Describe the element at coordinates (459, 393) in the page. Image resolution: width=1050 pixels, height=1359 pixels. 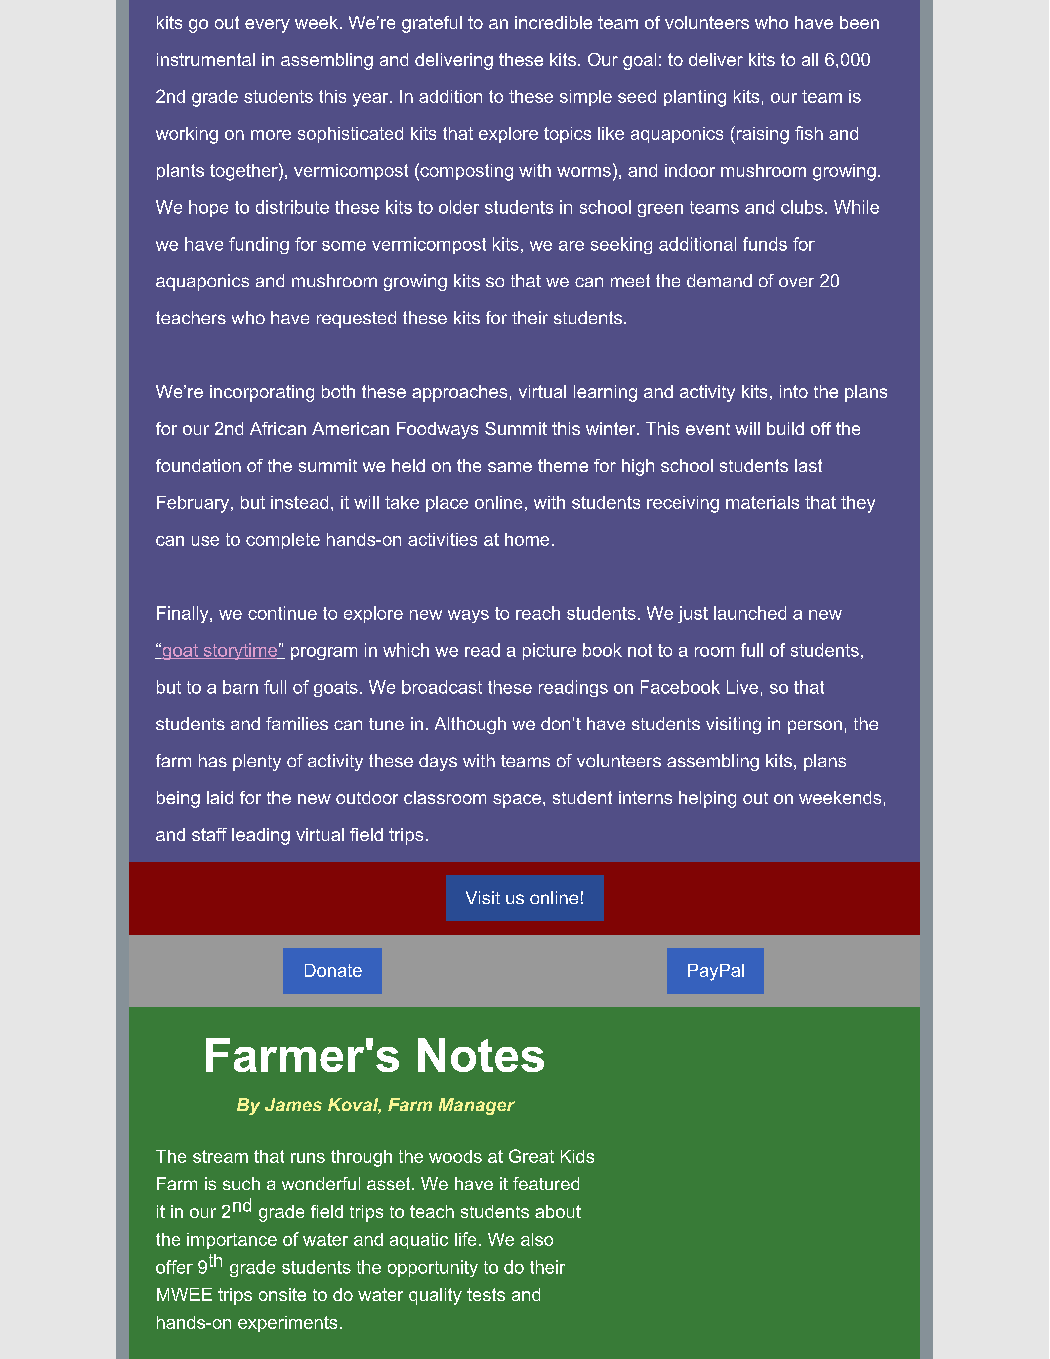
I see `approaches` at that location.
